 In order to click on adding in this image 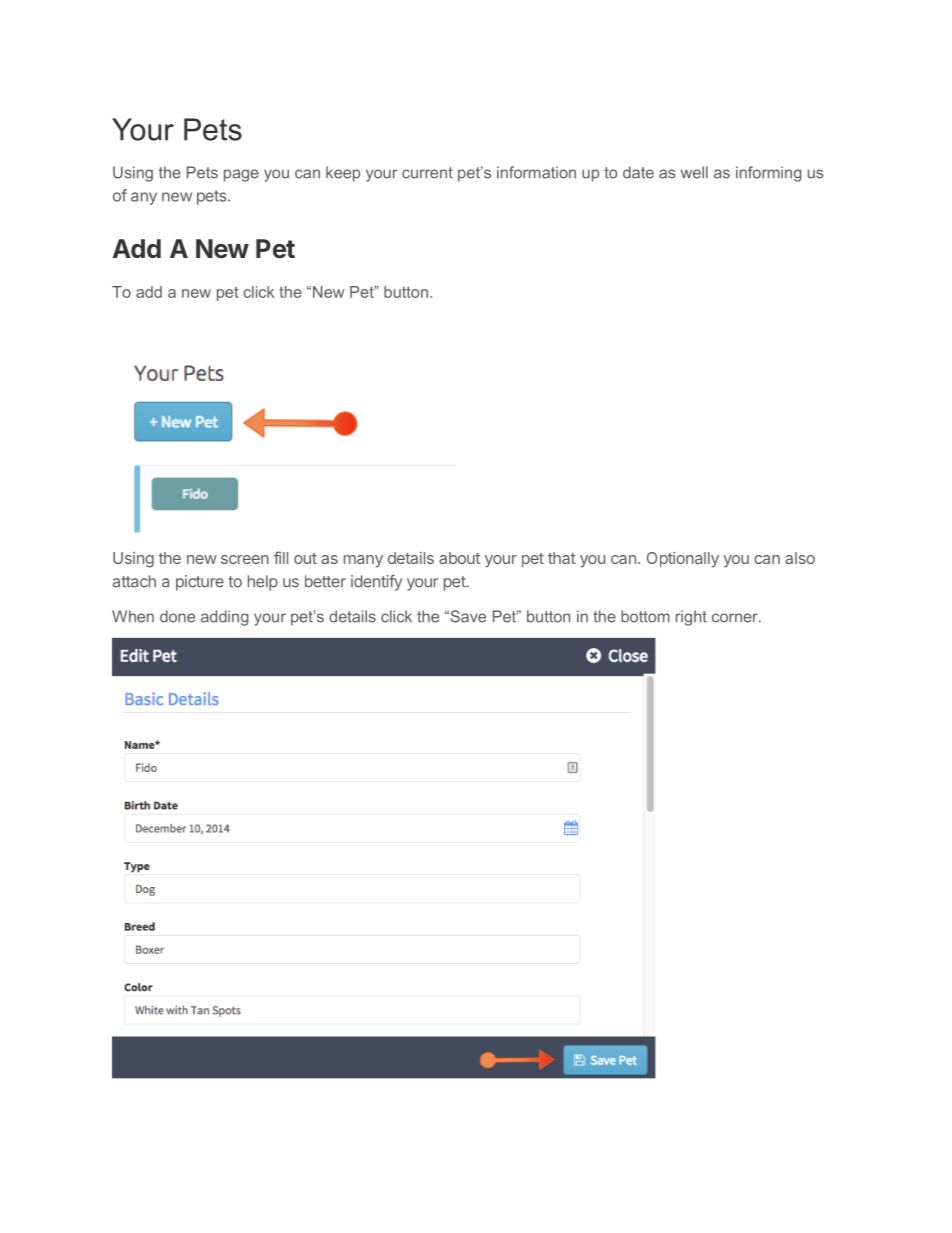, I will do `click(224, 618)`.
